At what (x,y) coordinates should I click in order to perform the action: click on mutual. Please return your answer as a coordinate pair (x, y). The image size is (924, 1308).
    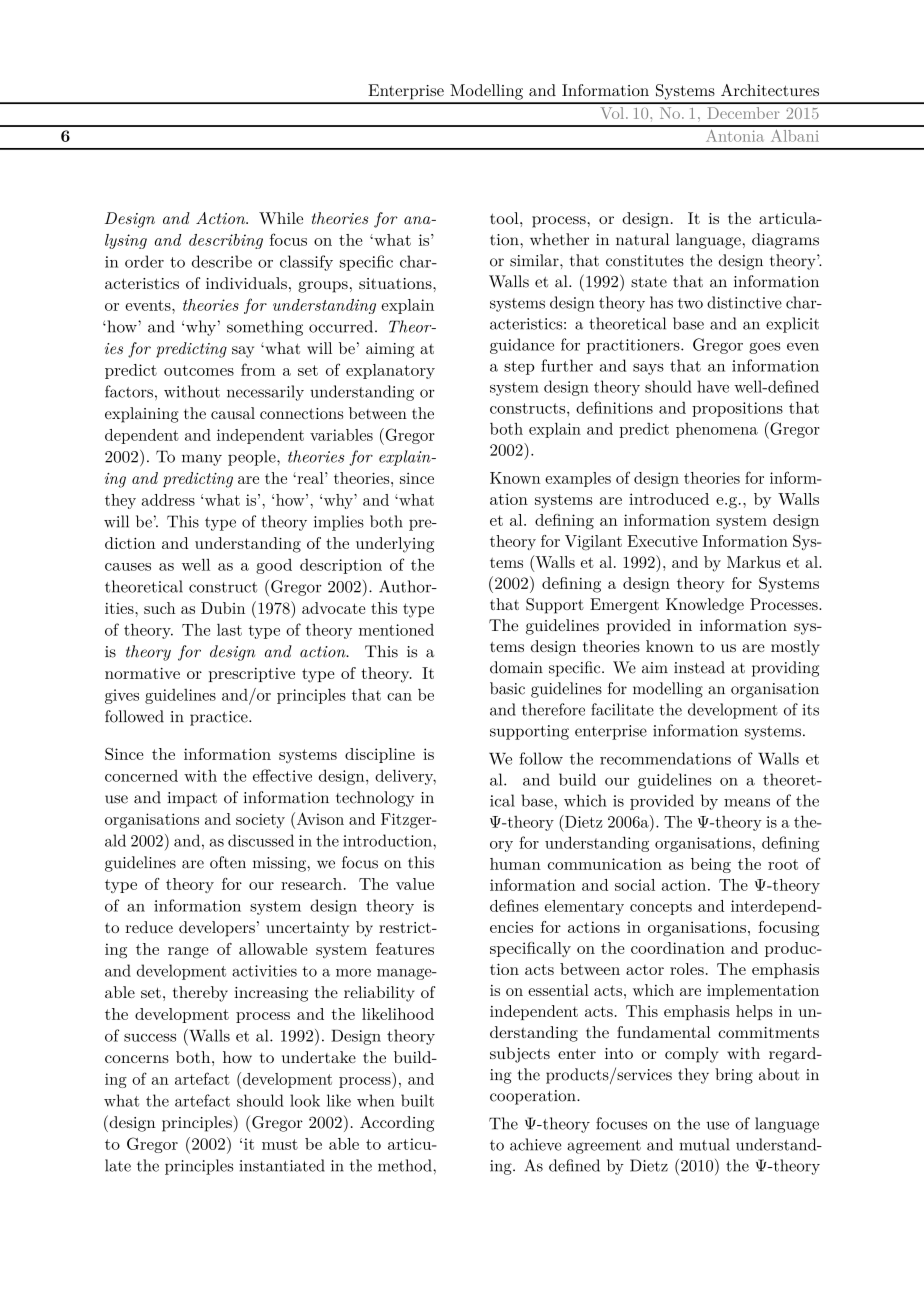
    Looking at the image, I should click on (704, 1144).
